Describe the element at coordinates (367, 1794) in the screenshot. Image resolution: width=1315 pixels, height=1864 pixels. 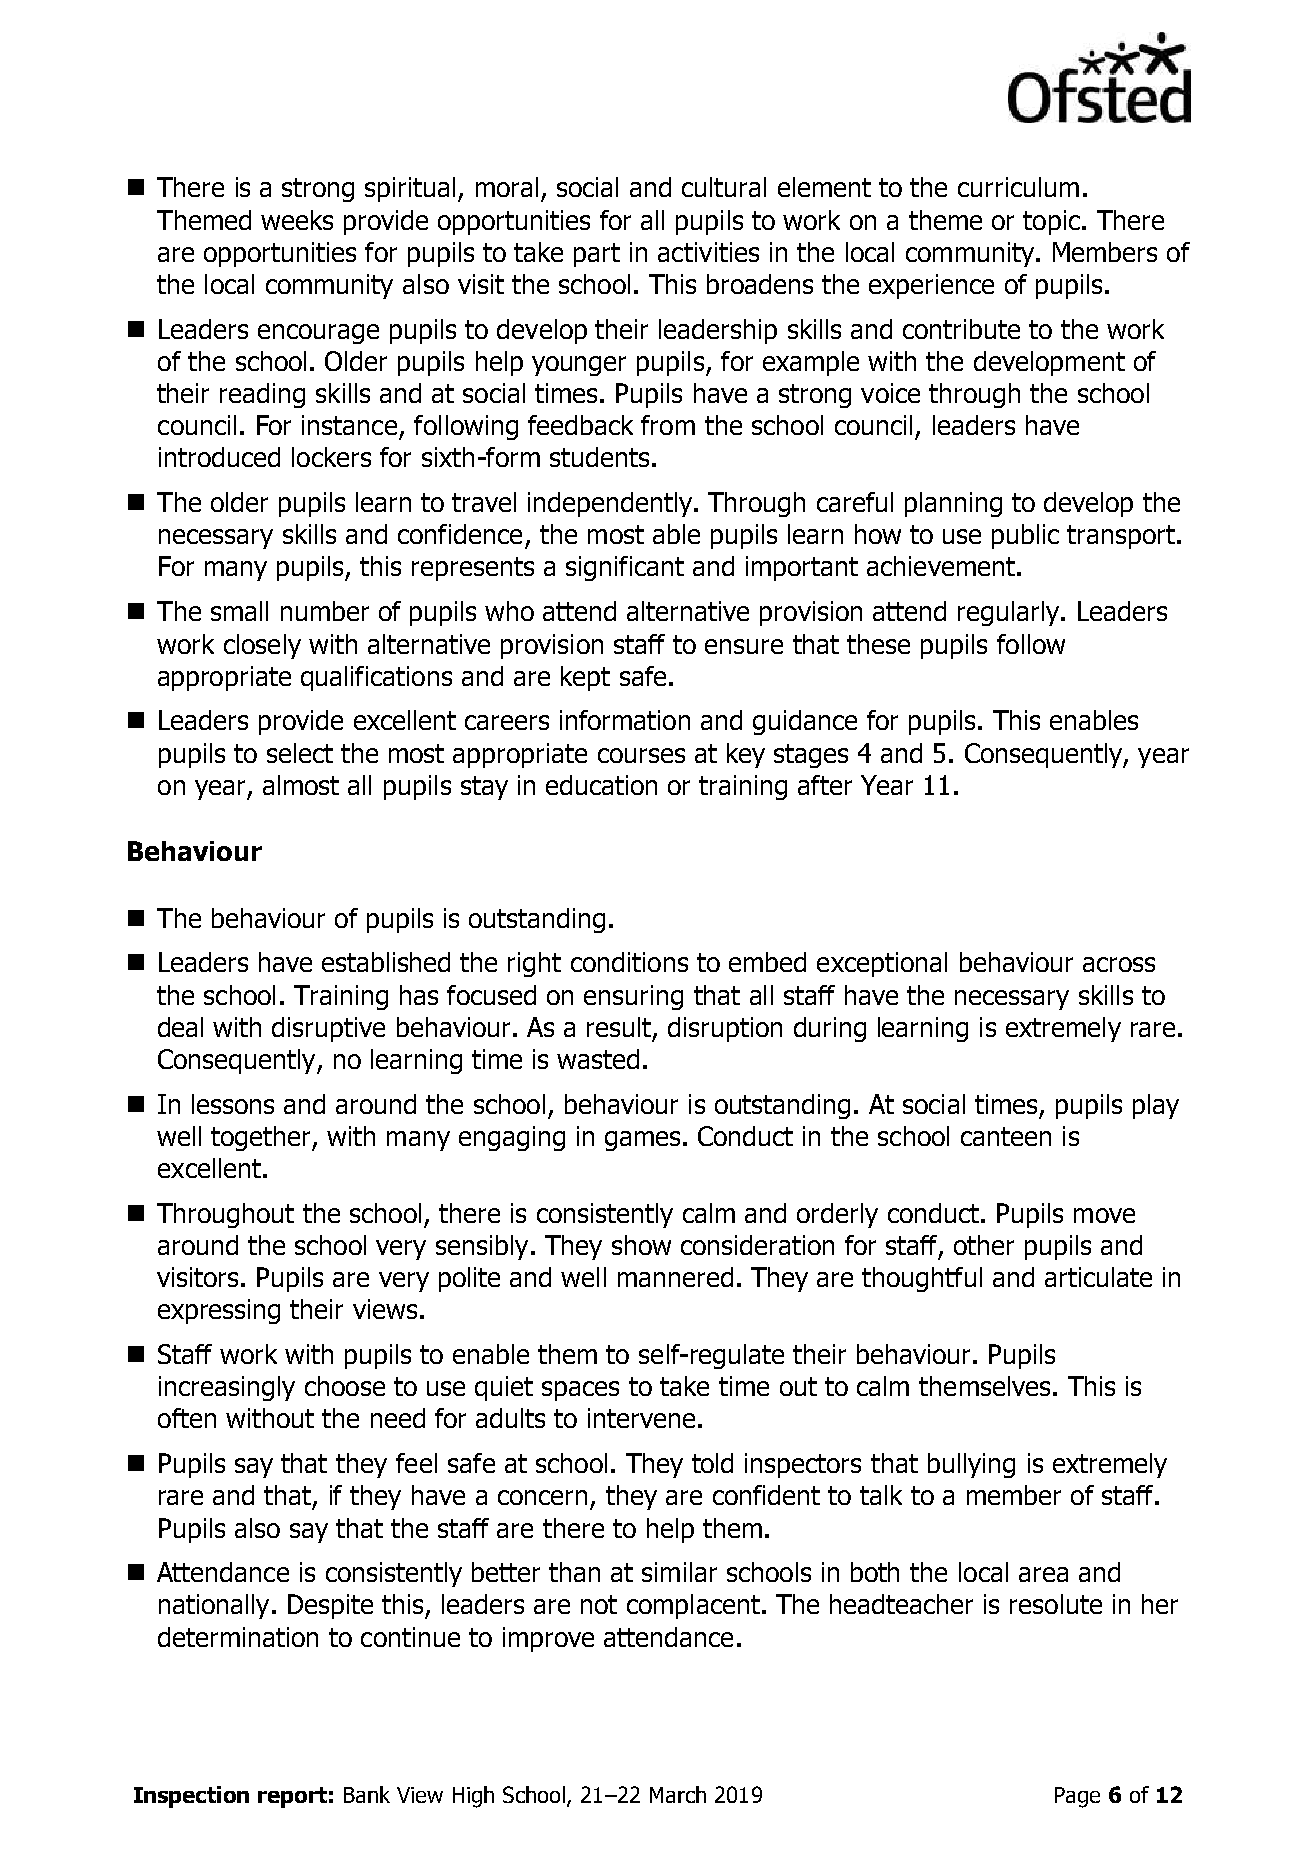
I see `Bank` at that location.
